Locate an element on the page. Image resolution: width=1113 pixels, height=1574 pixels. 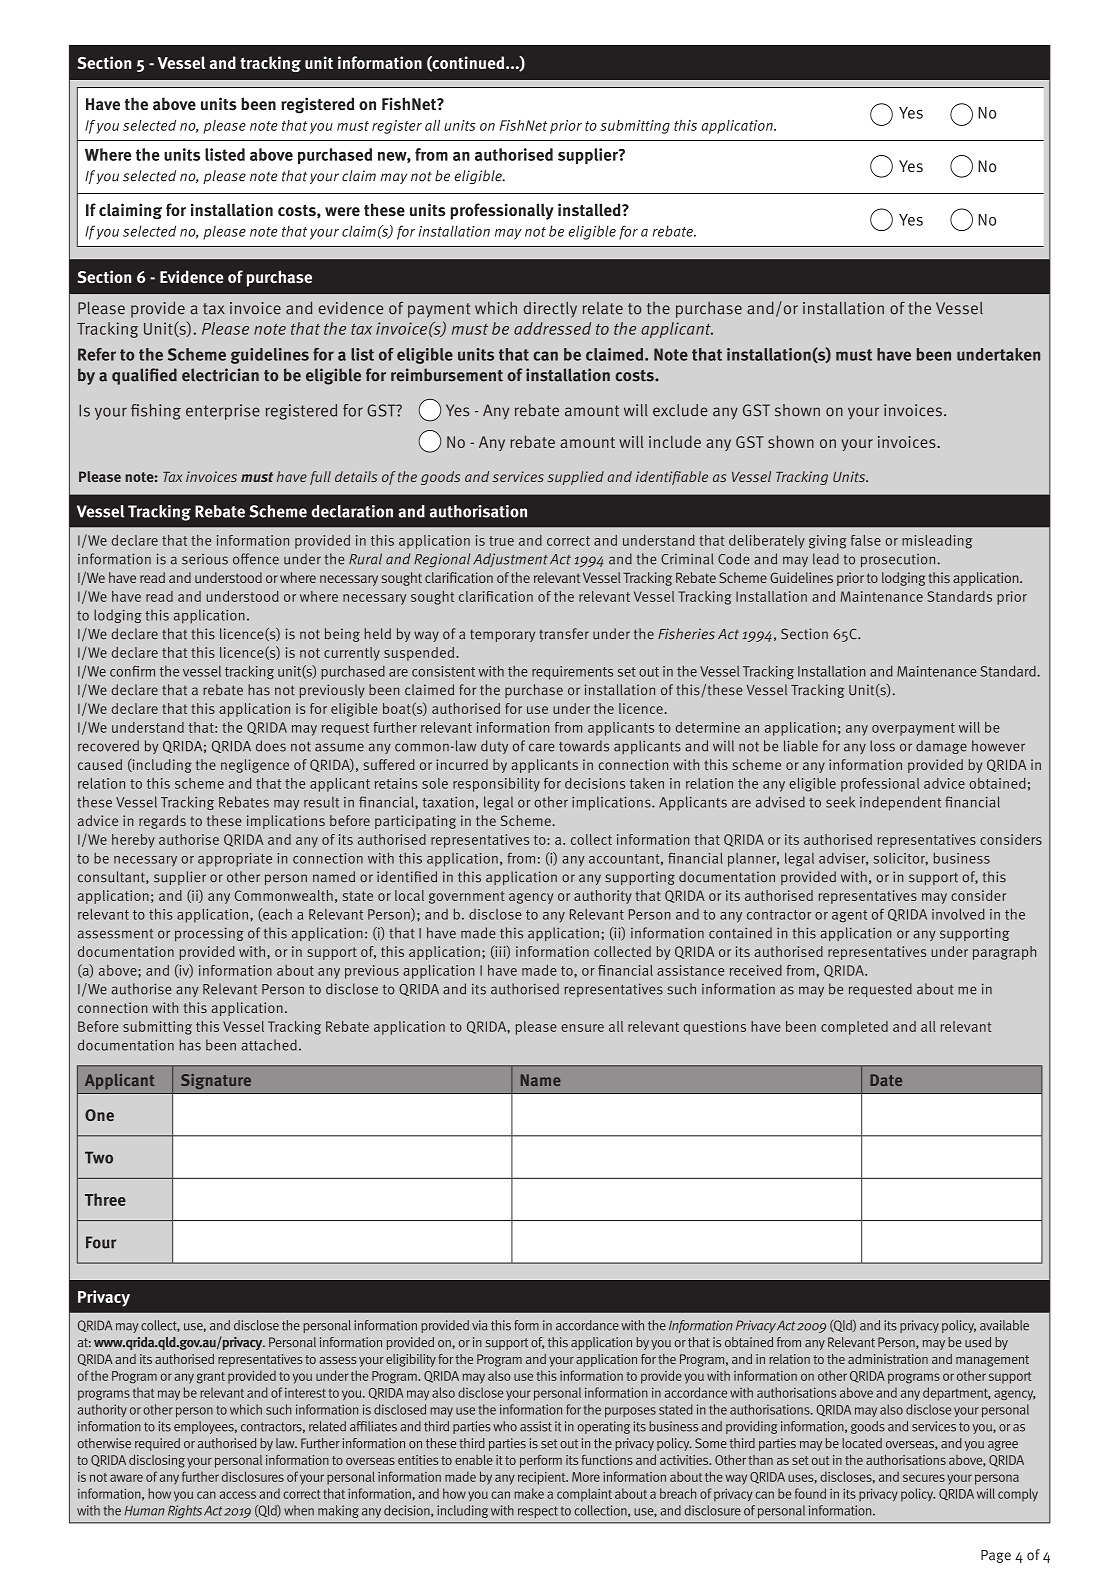
appropriate is located at coordinates (235, 860).
